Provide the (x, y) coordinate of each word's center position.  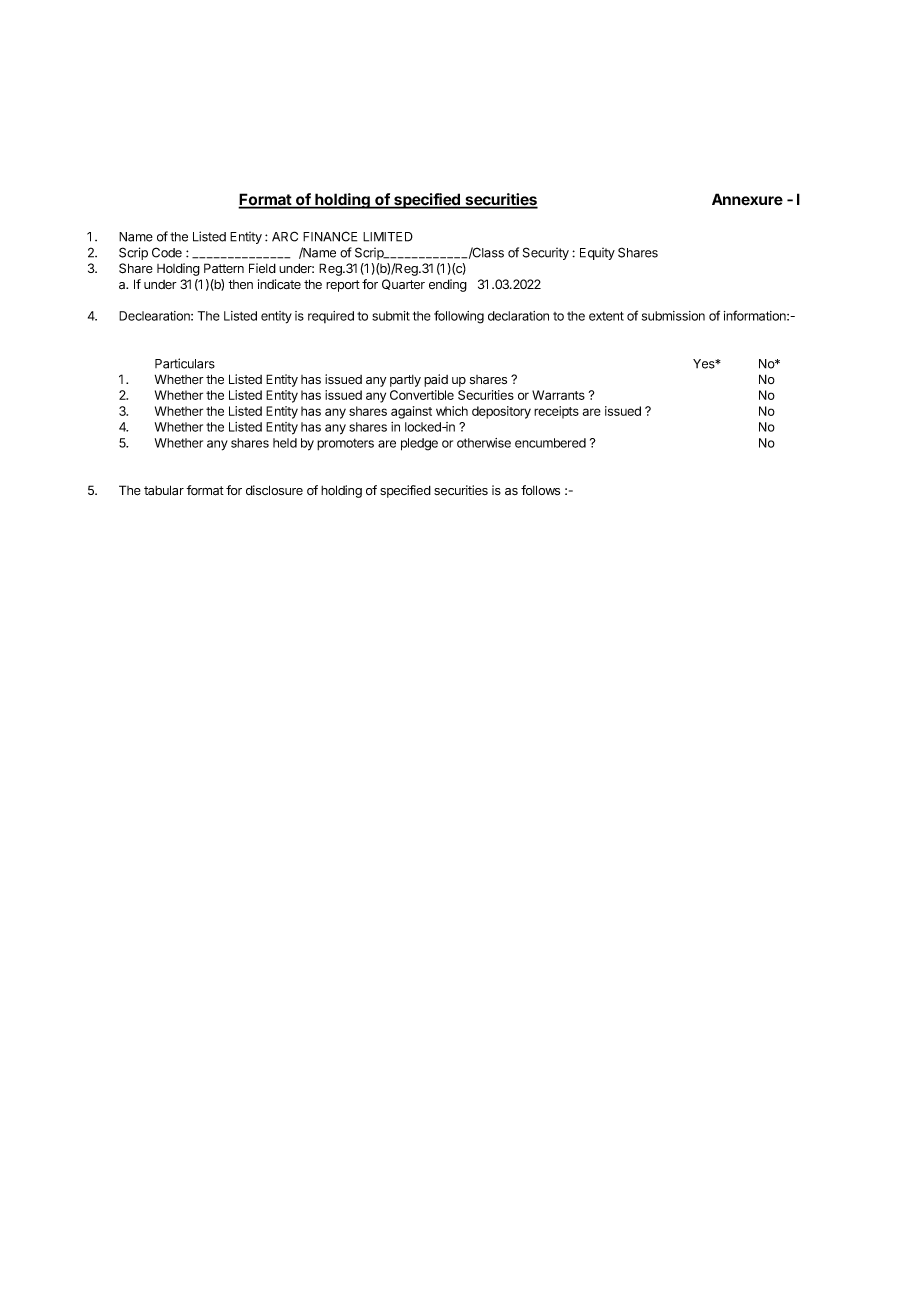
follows (540, 490)
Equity (597, 253)
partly (405, 381)
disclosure (274, 490)
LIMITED (388, 237)
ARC (285, 236)
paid (436, 380)
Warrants (558, 395)
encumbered (550, 443)
